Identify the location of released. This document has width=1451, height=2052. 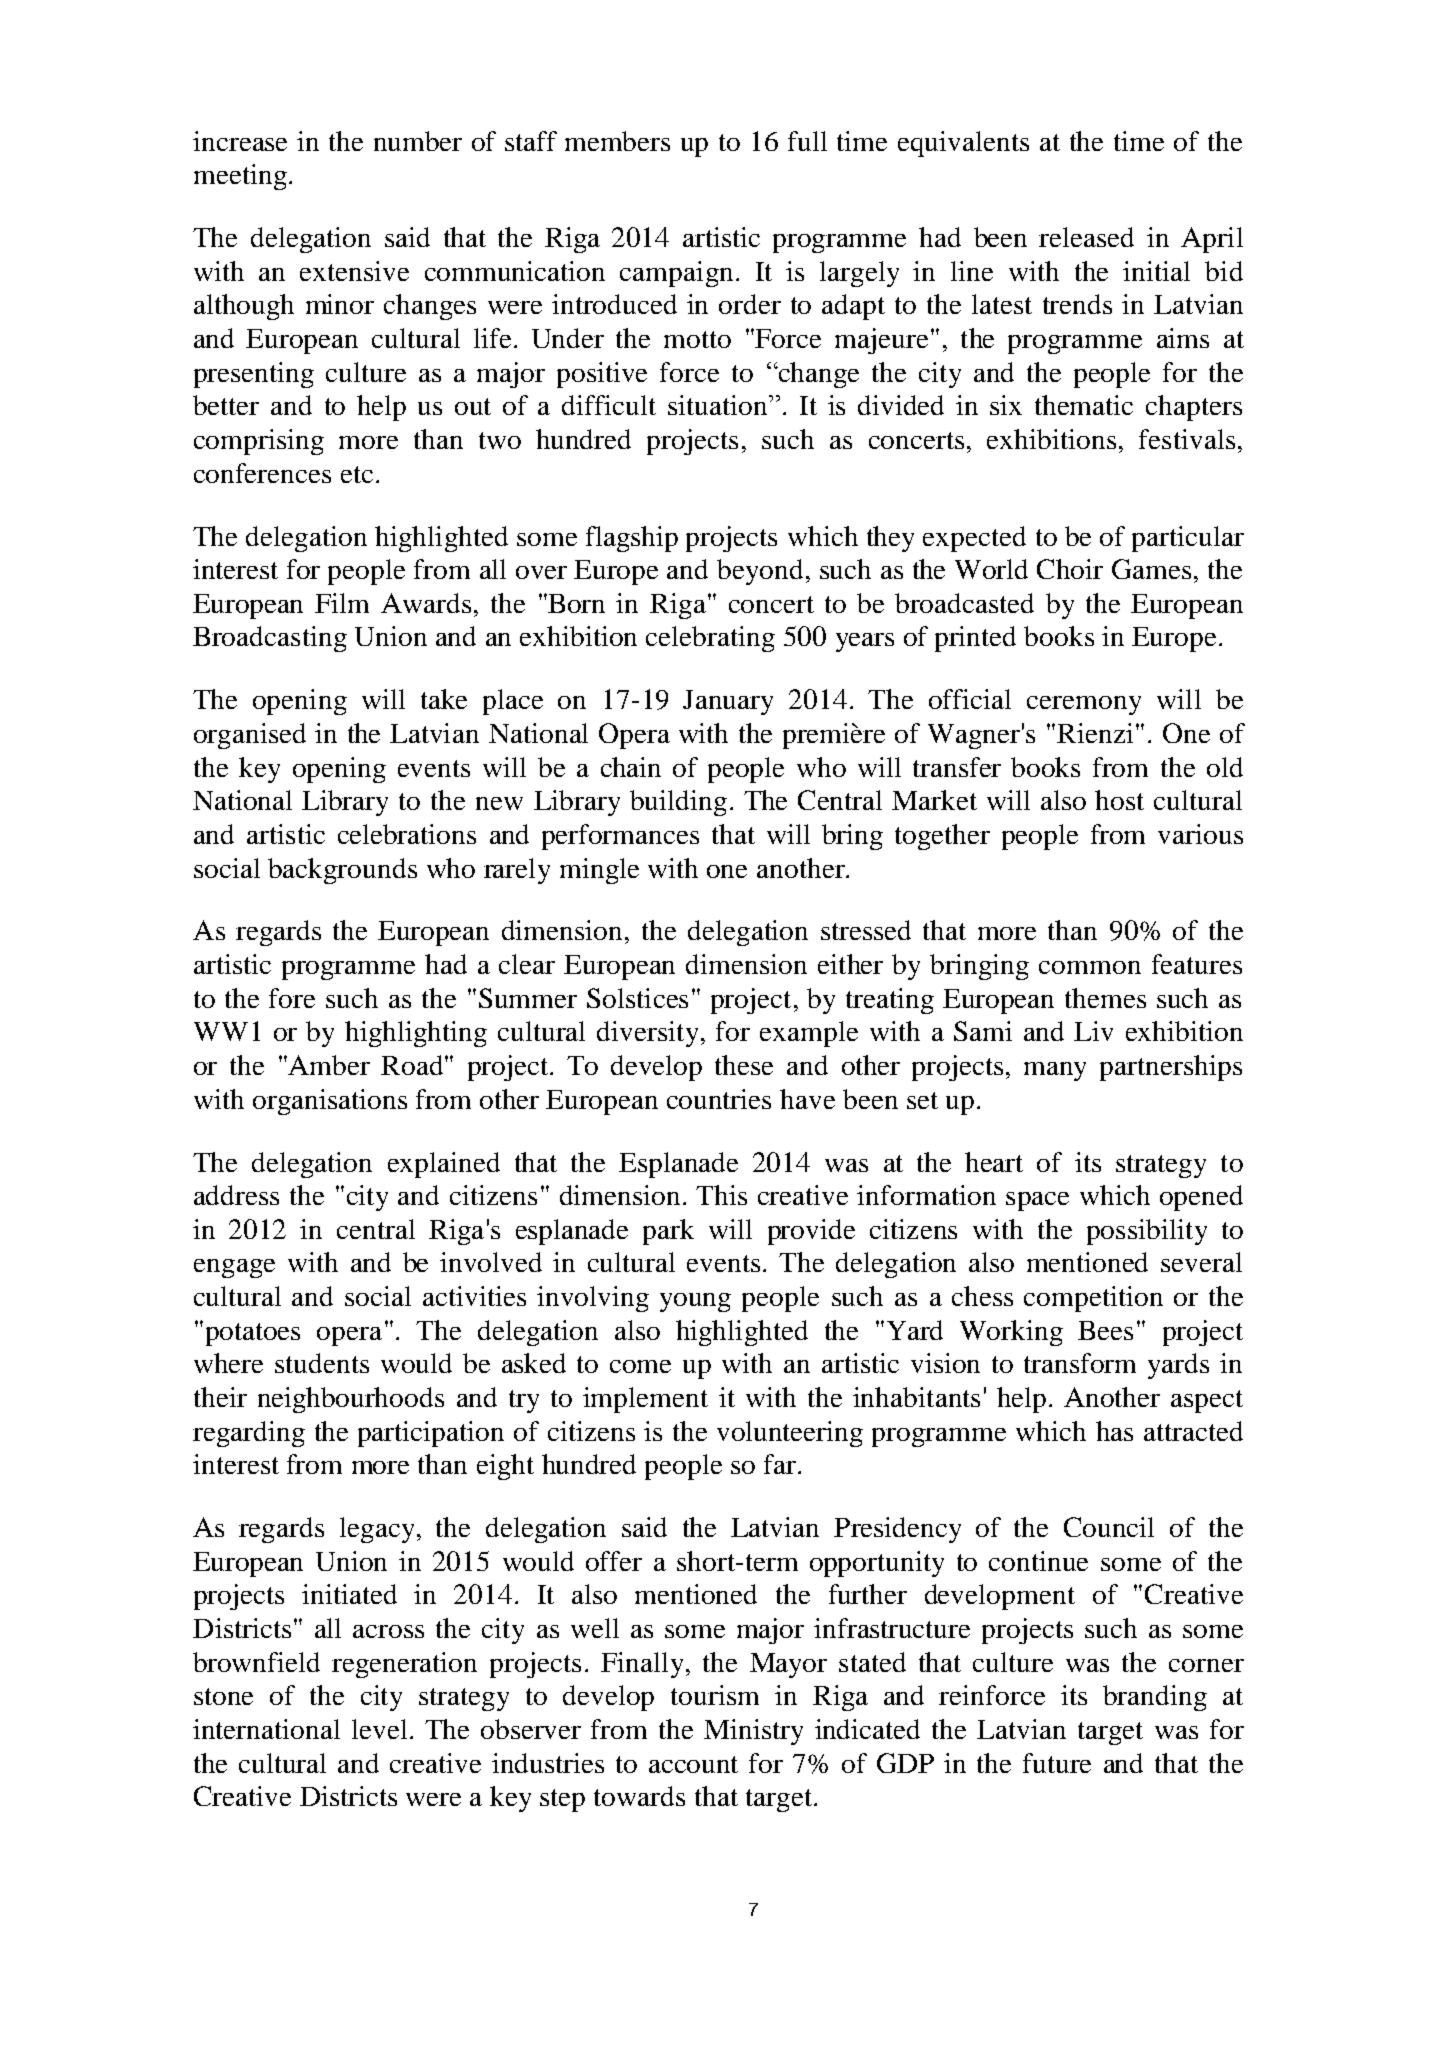
(1086, 237).
